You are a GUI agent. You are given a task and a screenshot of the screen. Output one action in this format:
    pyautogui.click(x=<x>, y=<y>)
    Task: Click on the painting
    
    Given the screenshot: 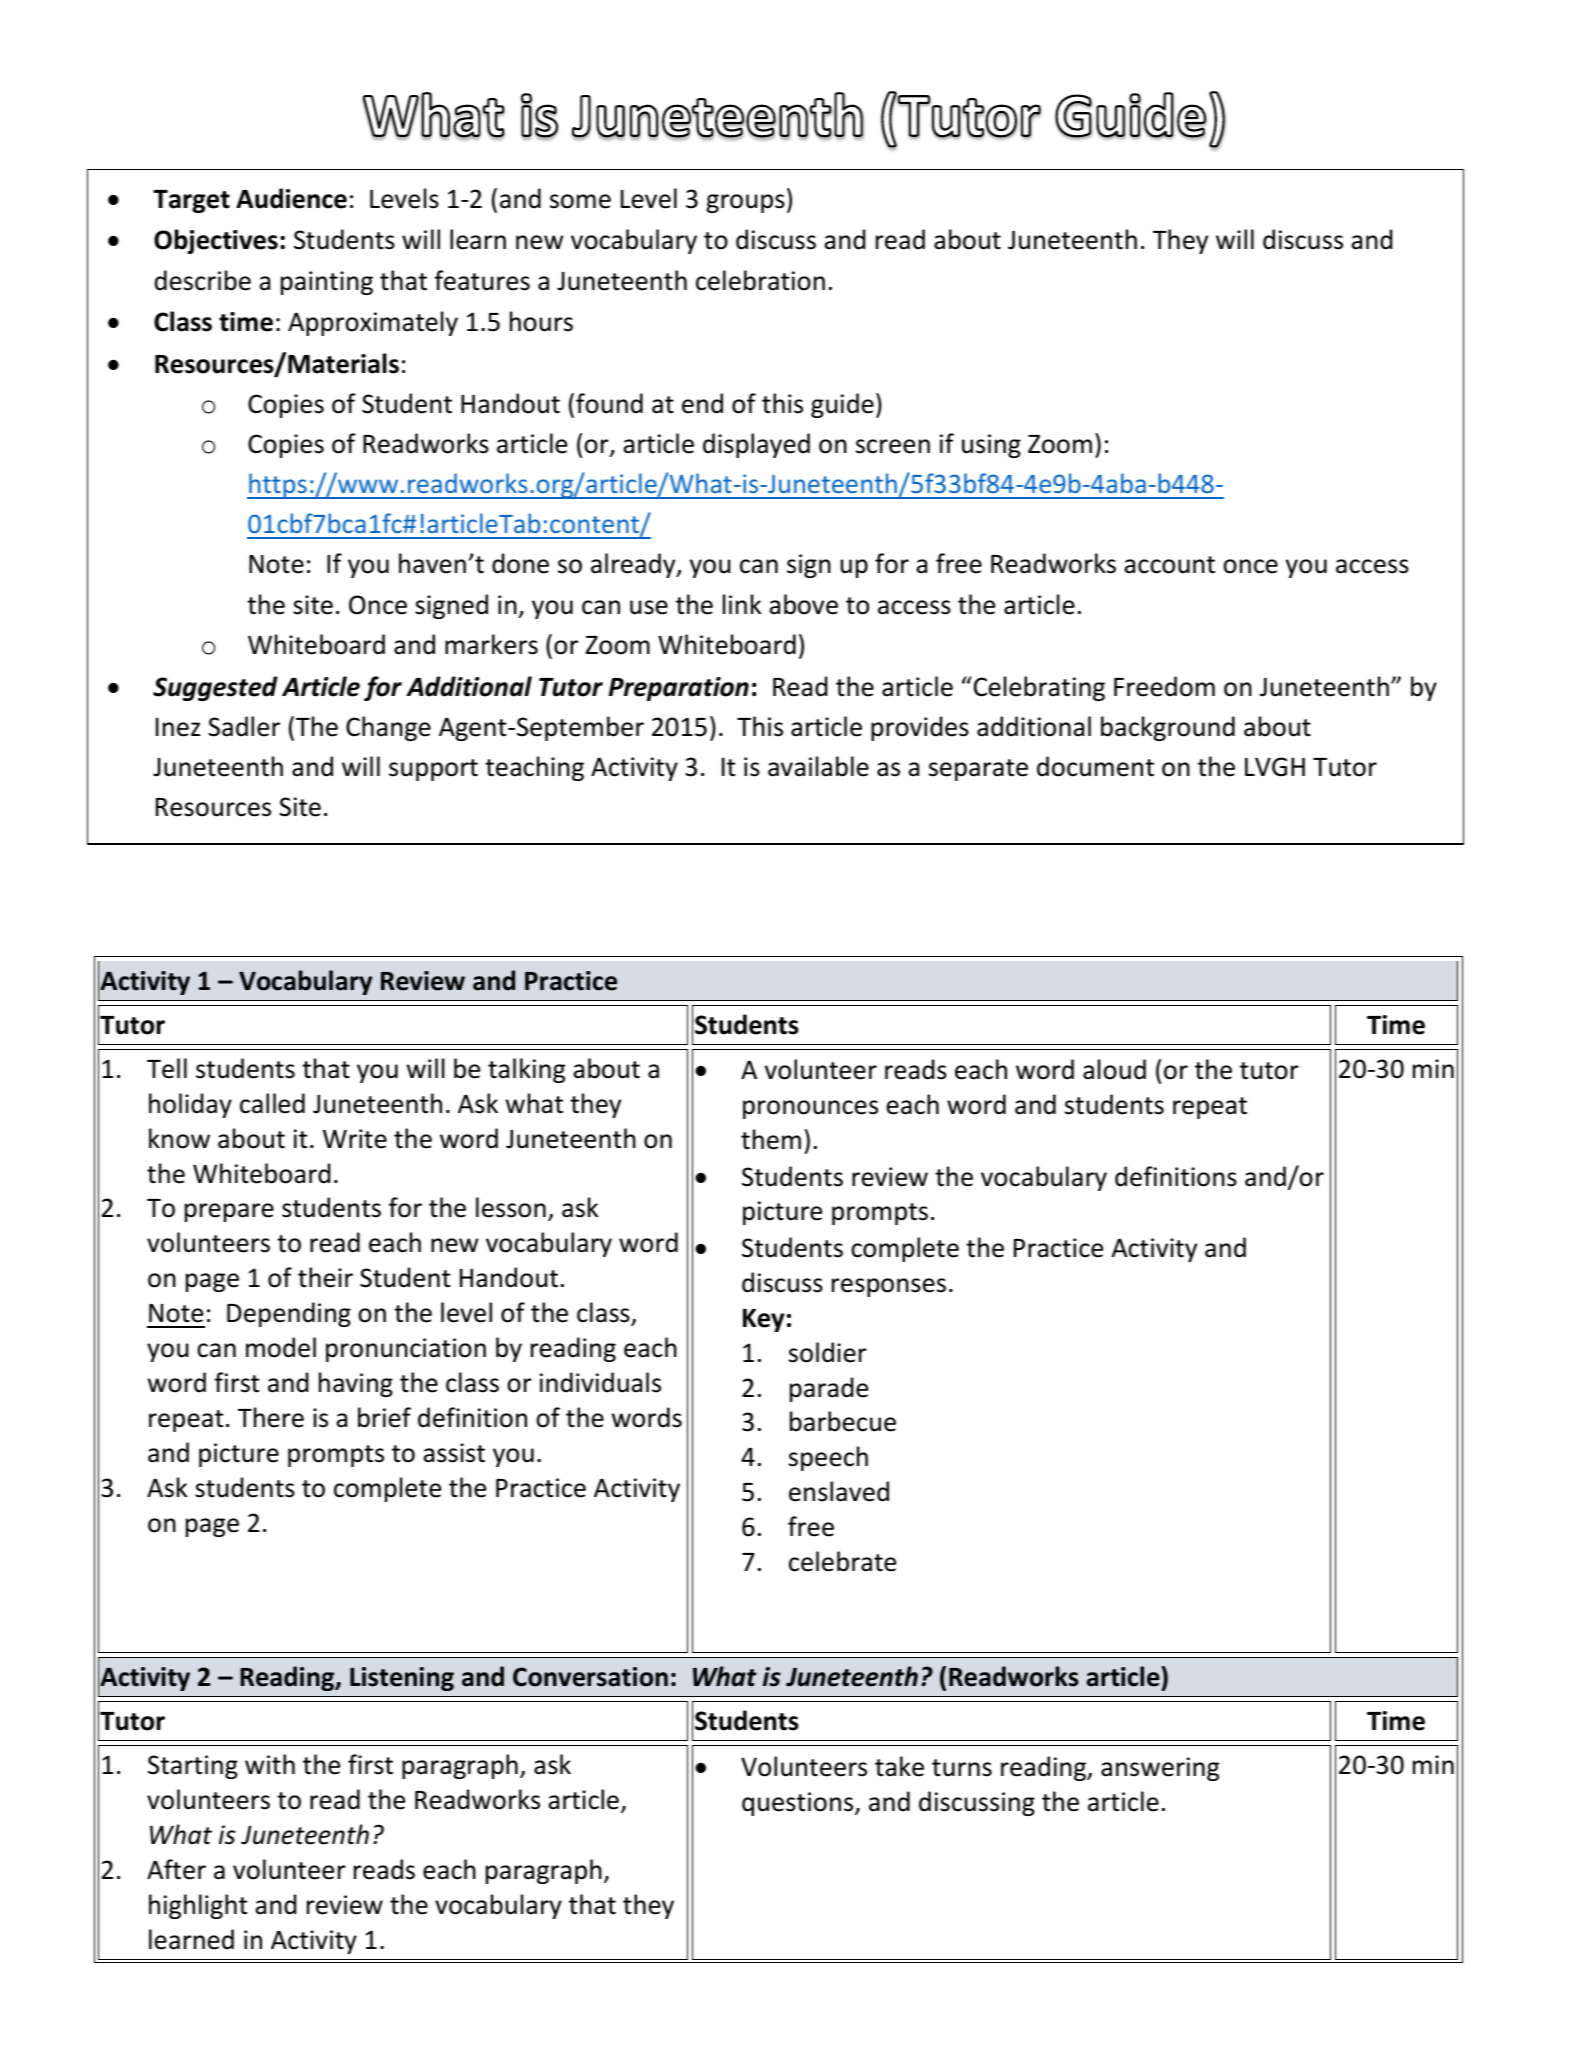 What is the action you would take?
    pyautogui.click(x=327, y=283)
